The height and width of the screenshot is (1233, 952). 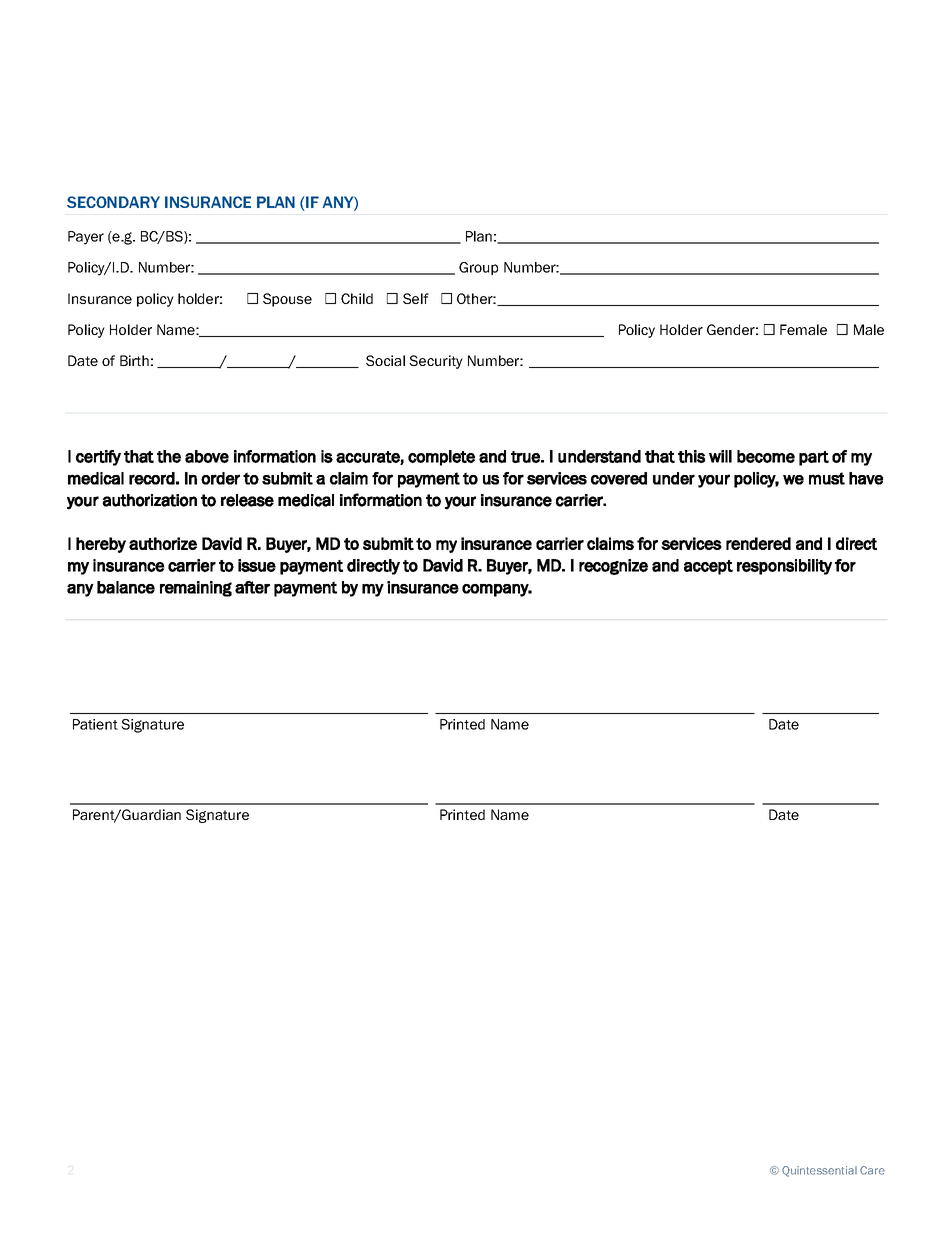 I want to click on become, so click(x=766, y=456).
